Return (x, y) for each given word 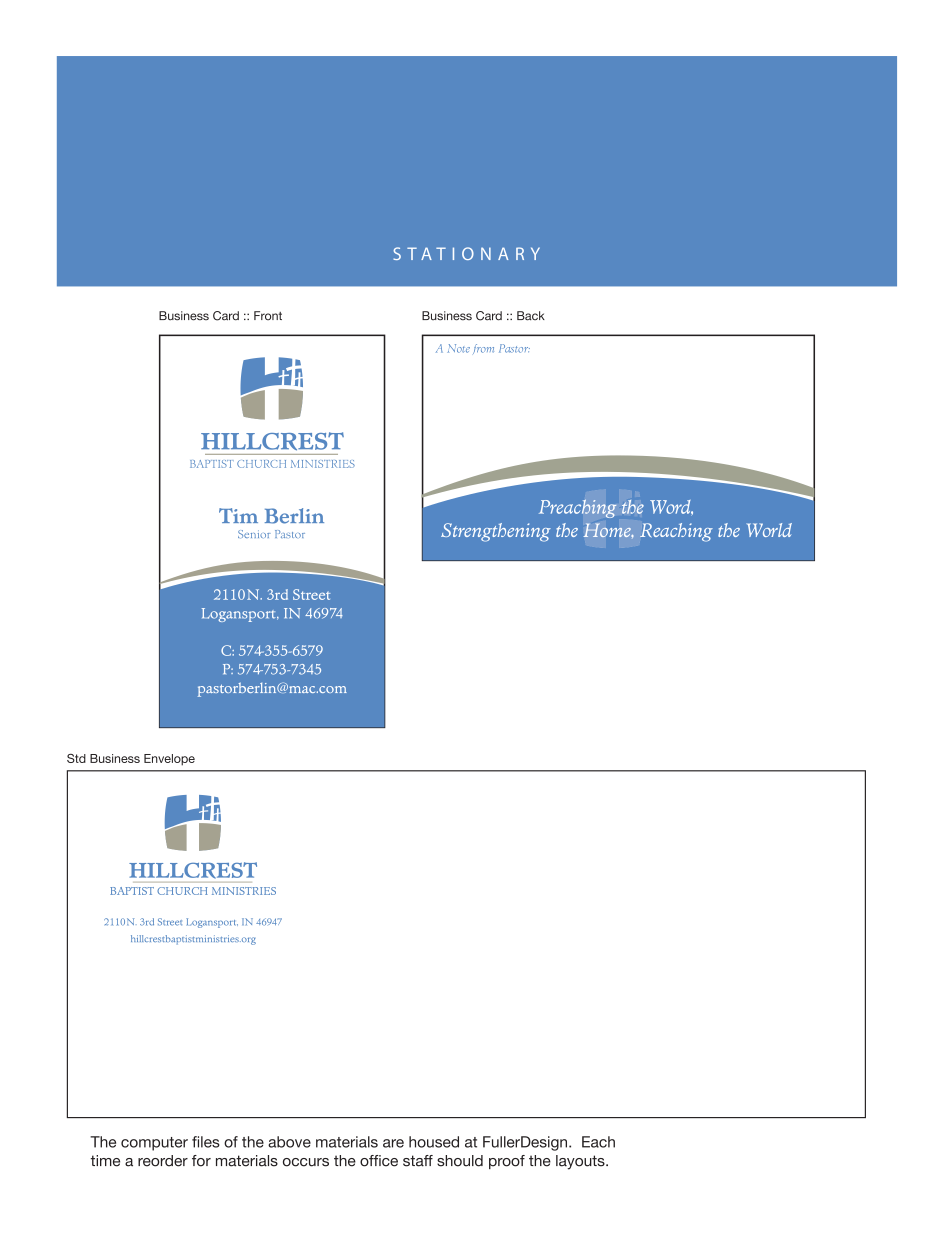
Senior (254, 534)
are (393, 1143)
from (483, 349)
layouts (581, 1162)
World (769, 530)
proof (507, 1162)
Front (268, 316)
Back (531, 316)
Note (458, 348)
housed (434, 1142)
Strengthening (496, 532)
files (206, 1142)
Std (76, 758)
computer (154, 1144)
